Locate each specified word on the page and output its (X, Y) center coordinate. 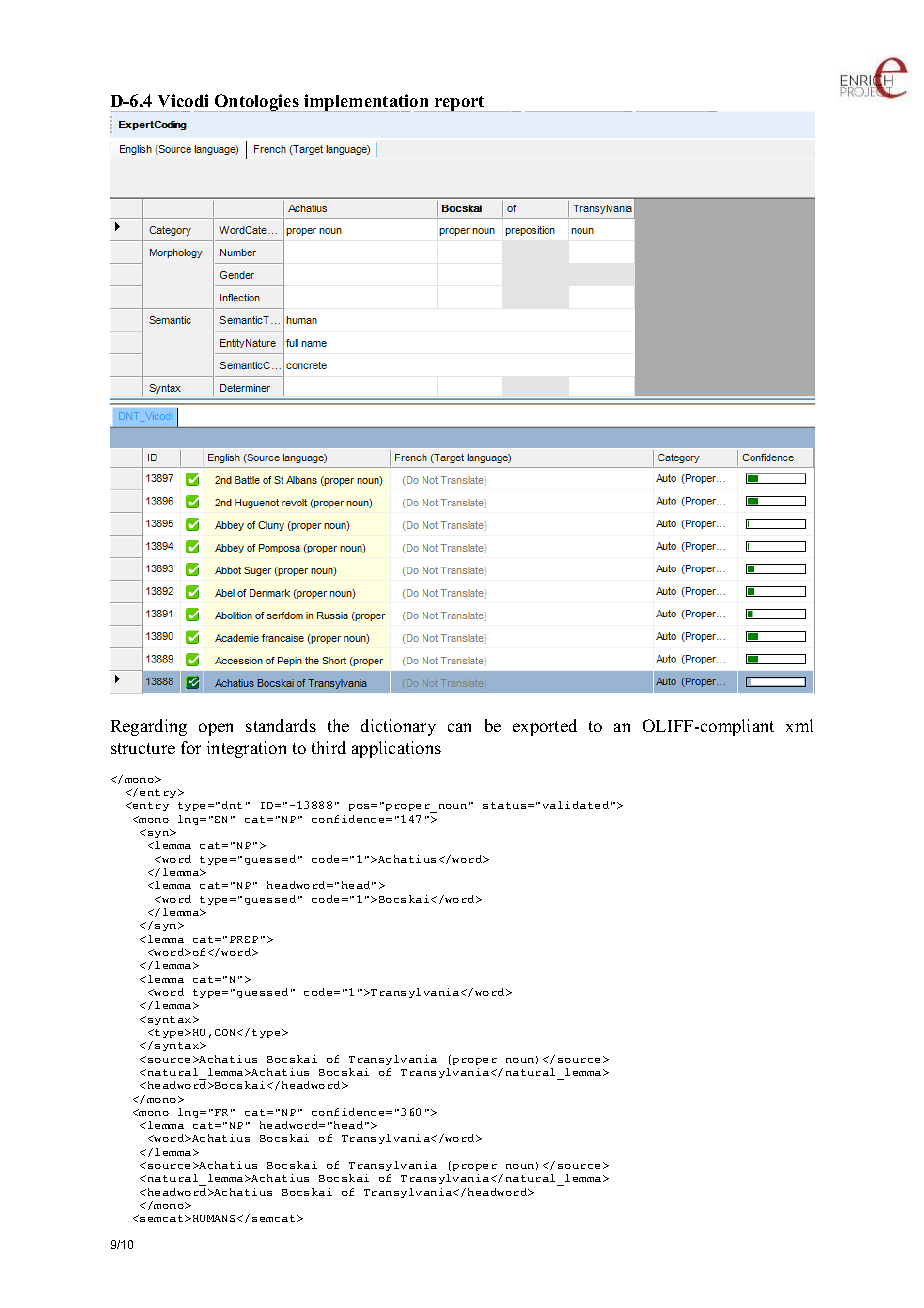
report (459, 104)
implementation (366, 103)
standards (281, 725)
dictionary (398, 727)
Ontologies (257, 103)
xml (799, 725)
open (216, 729)
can (459, 727)
